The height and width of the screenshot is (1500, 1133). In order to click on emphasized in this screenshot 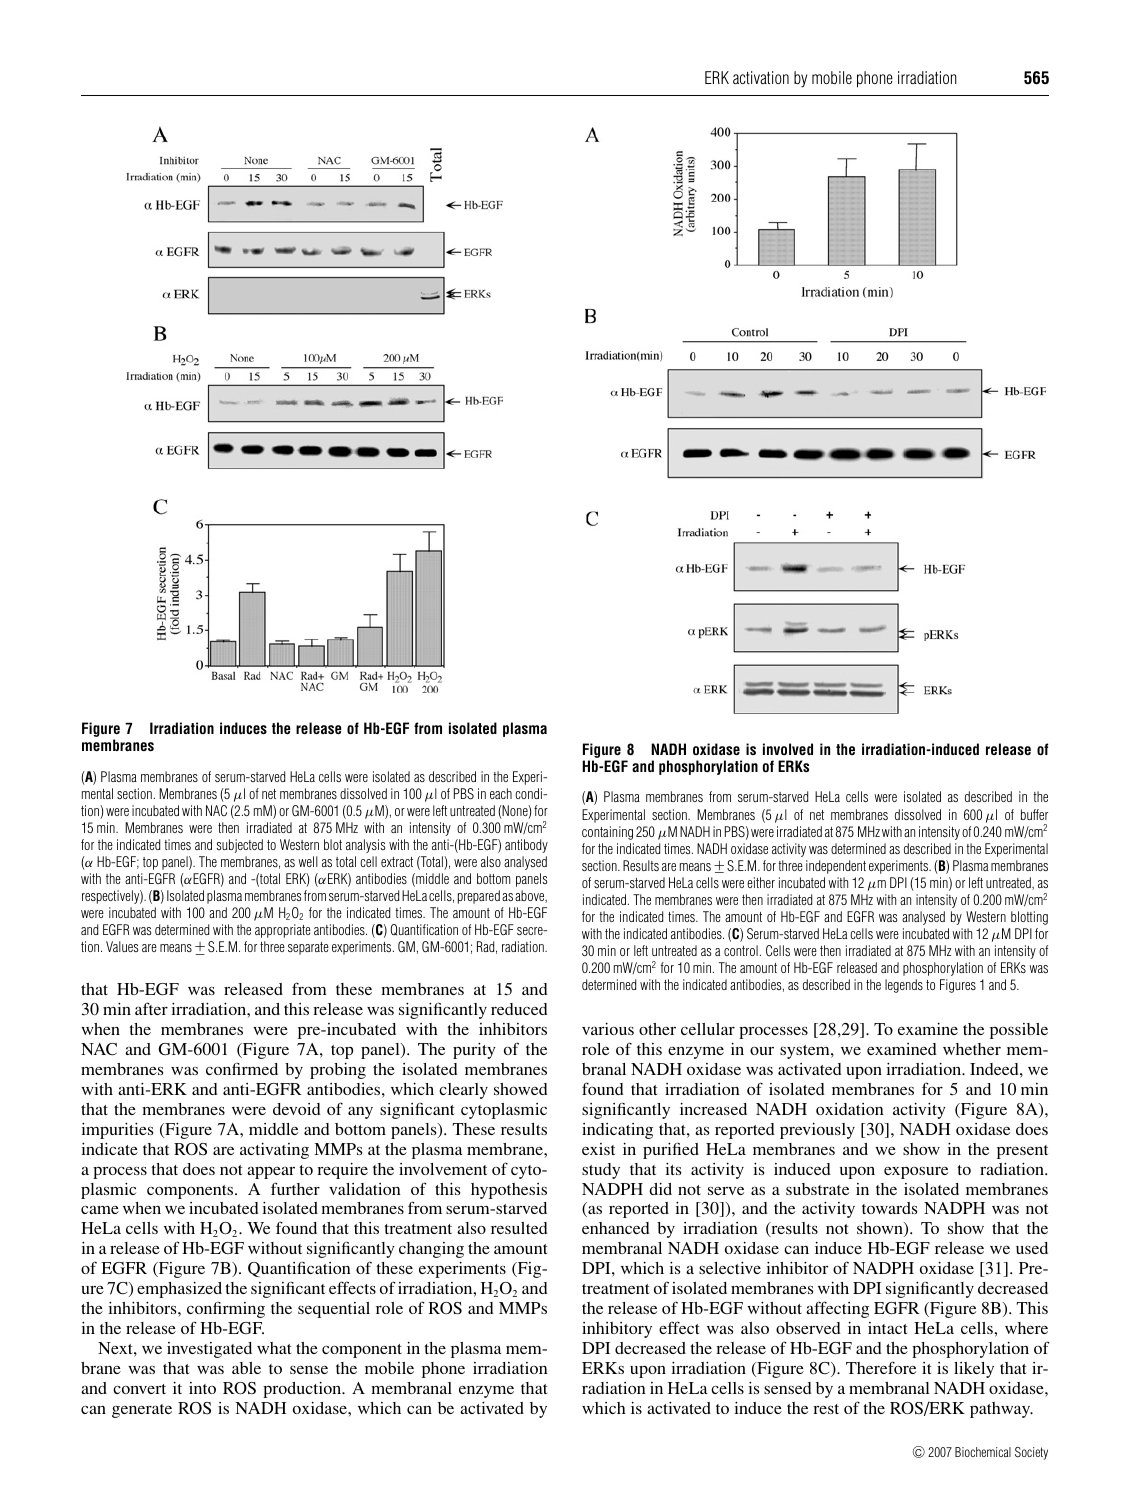, I will do `click(179, 1290)`.
